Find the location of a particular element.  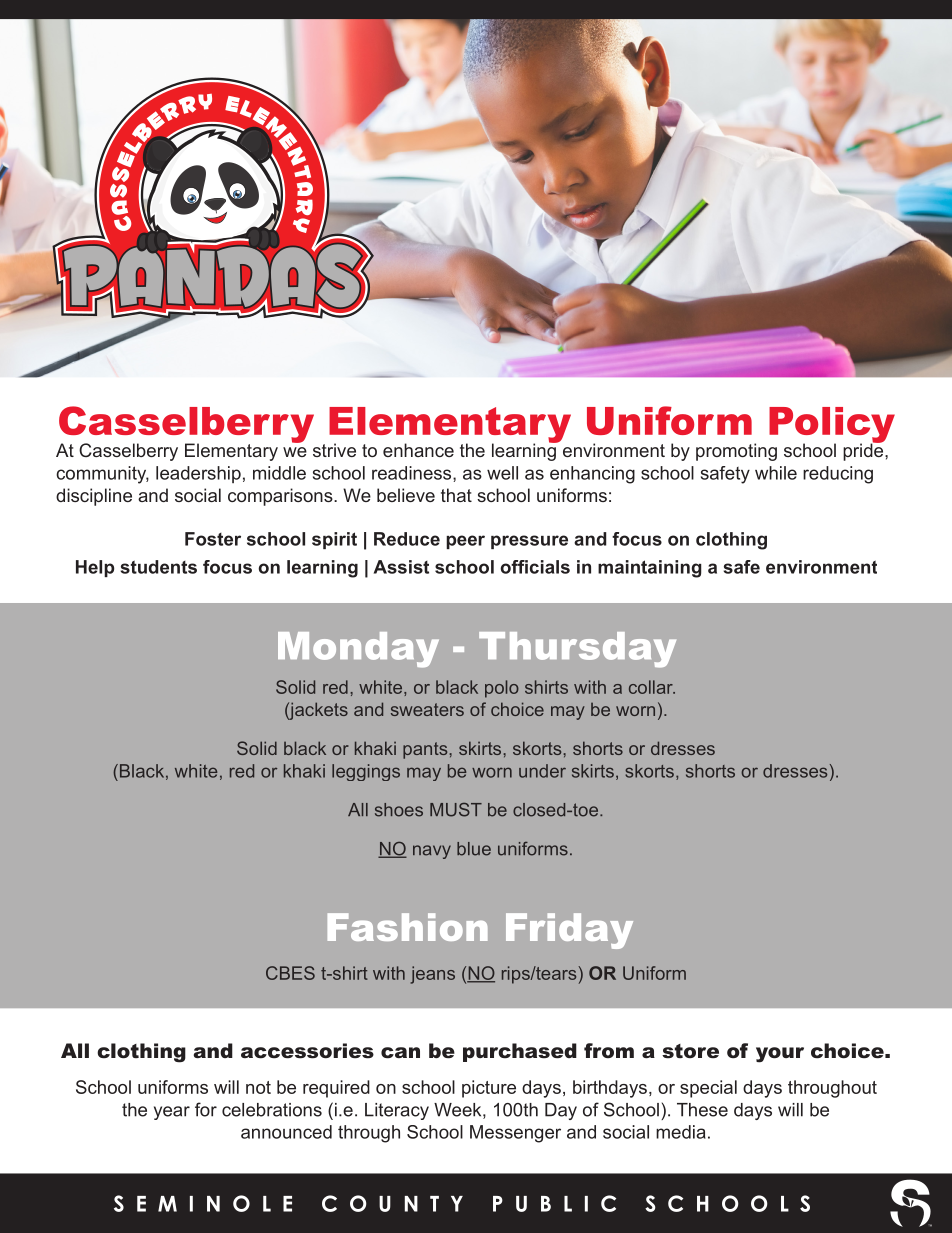

Monday is located at coordinates (358, 650).
